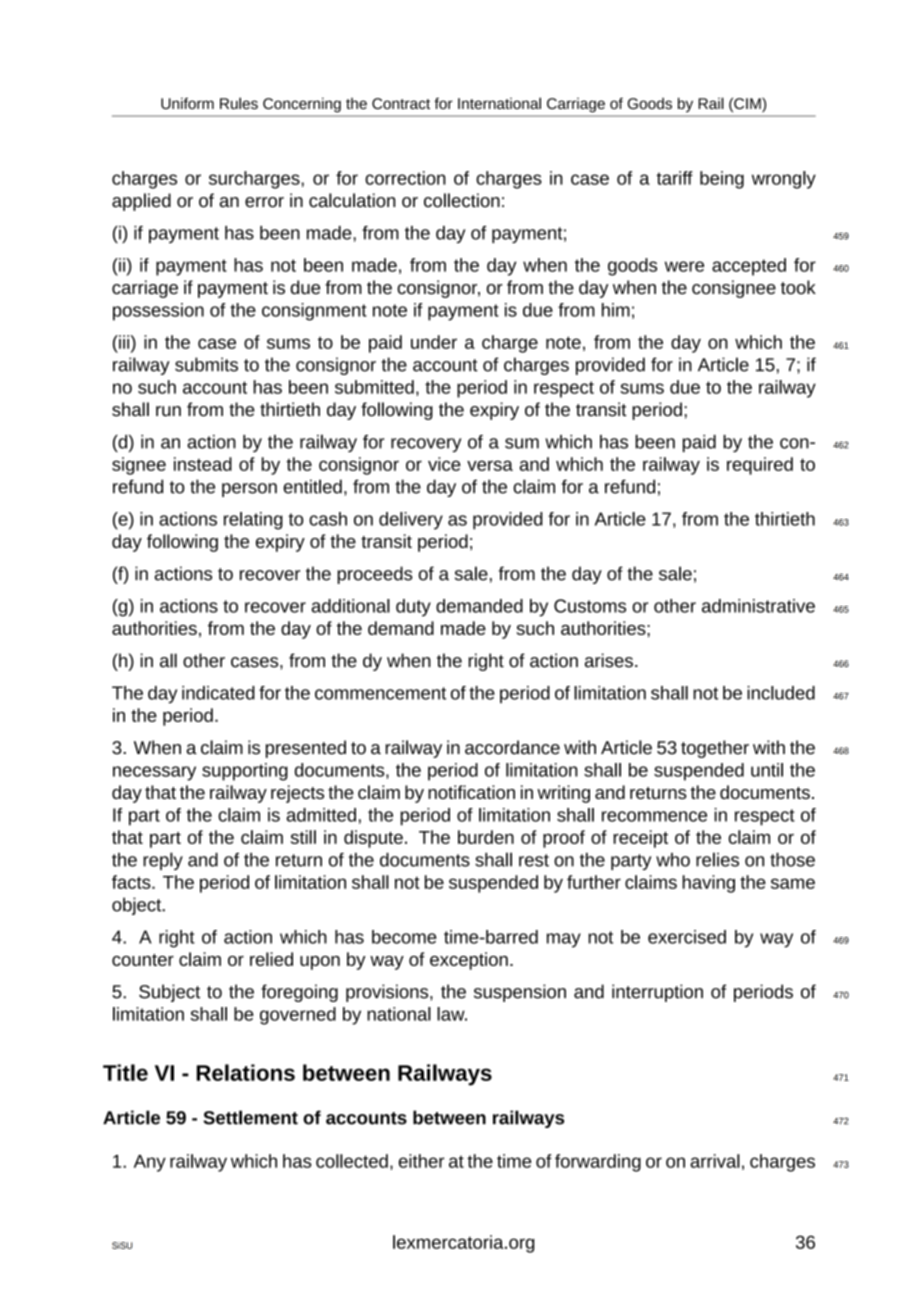  I want to click on supporting, so click(245, 772).
